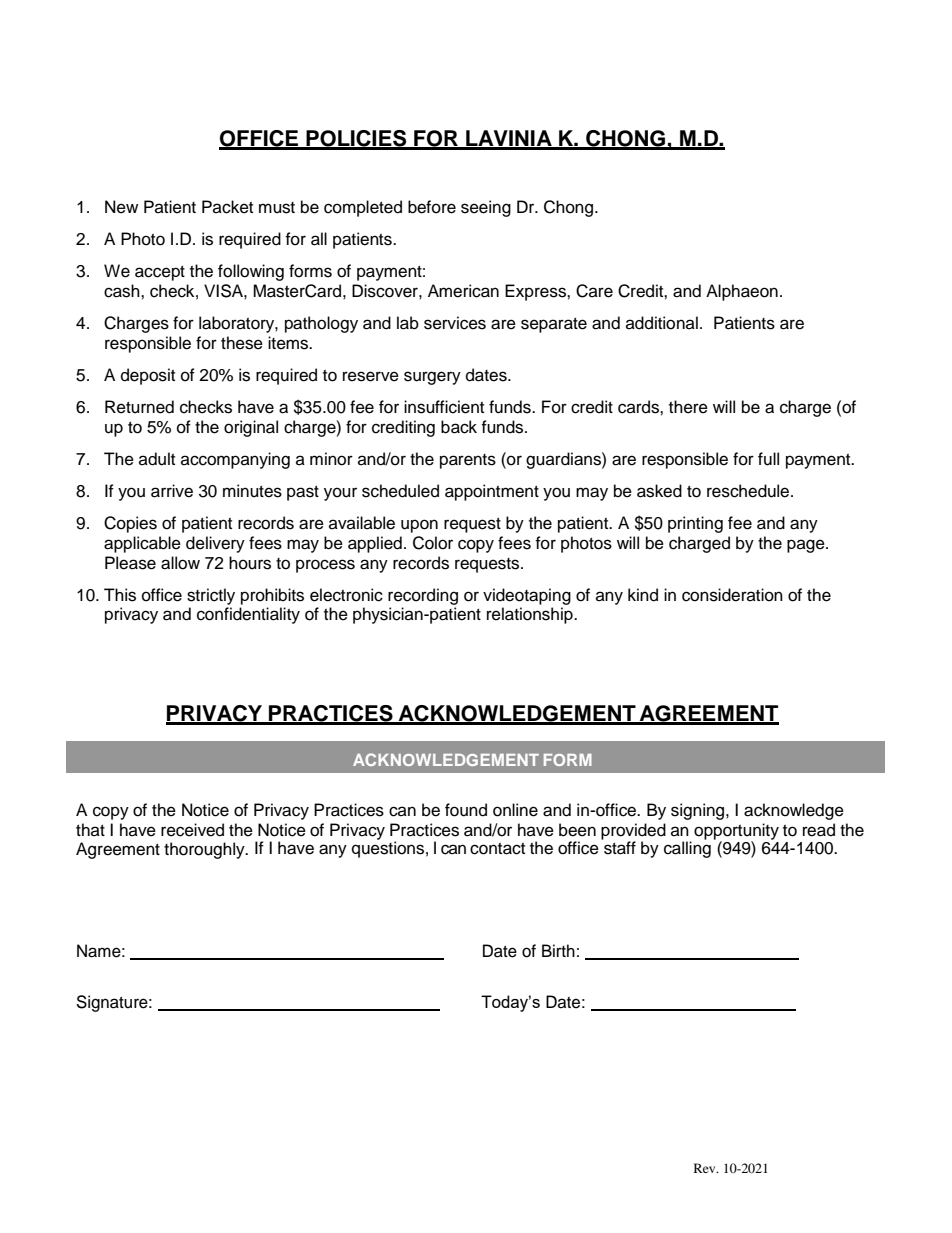  I want to click on thoroughly, so click(205, 850).
